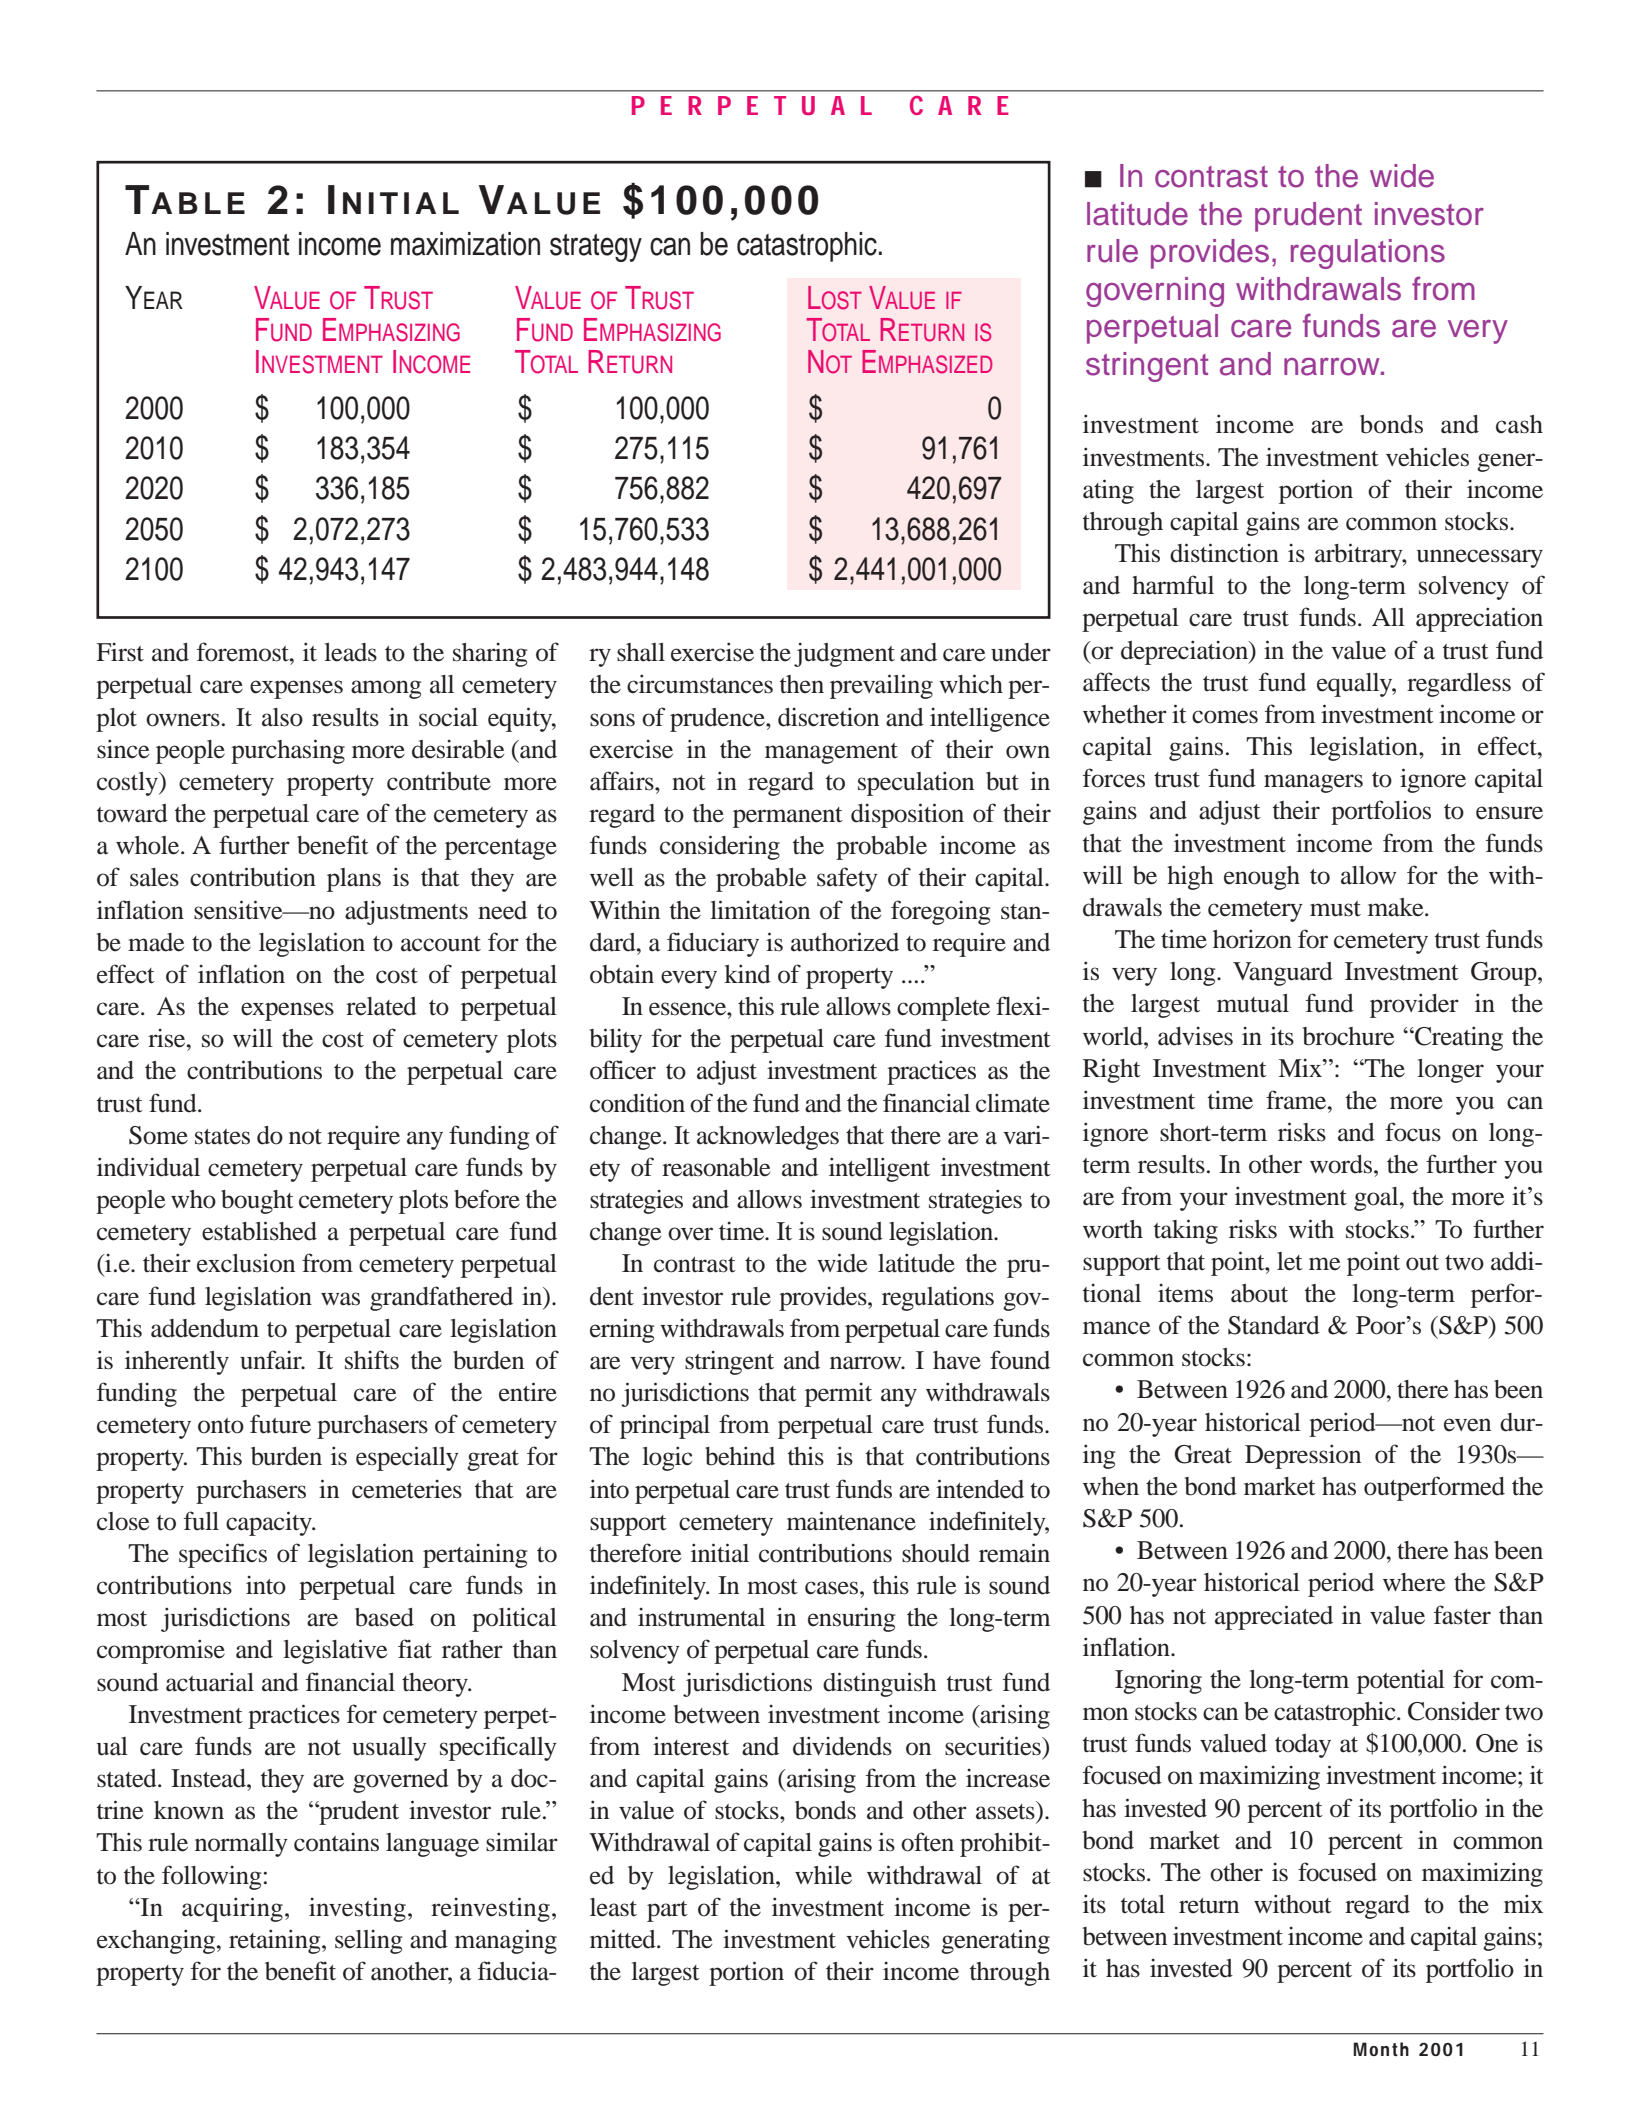 The image size is (1640, 2123). Describe the element at coordinates (823, 1875) in the screenshot. I see `while` at that location.
